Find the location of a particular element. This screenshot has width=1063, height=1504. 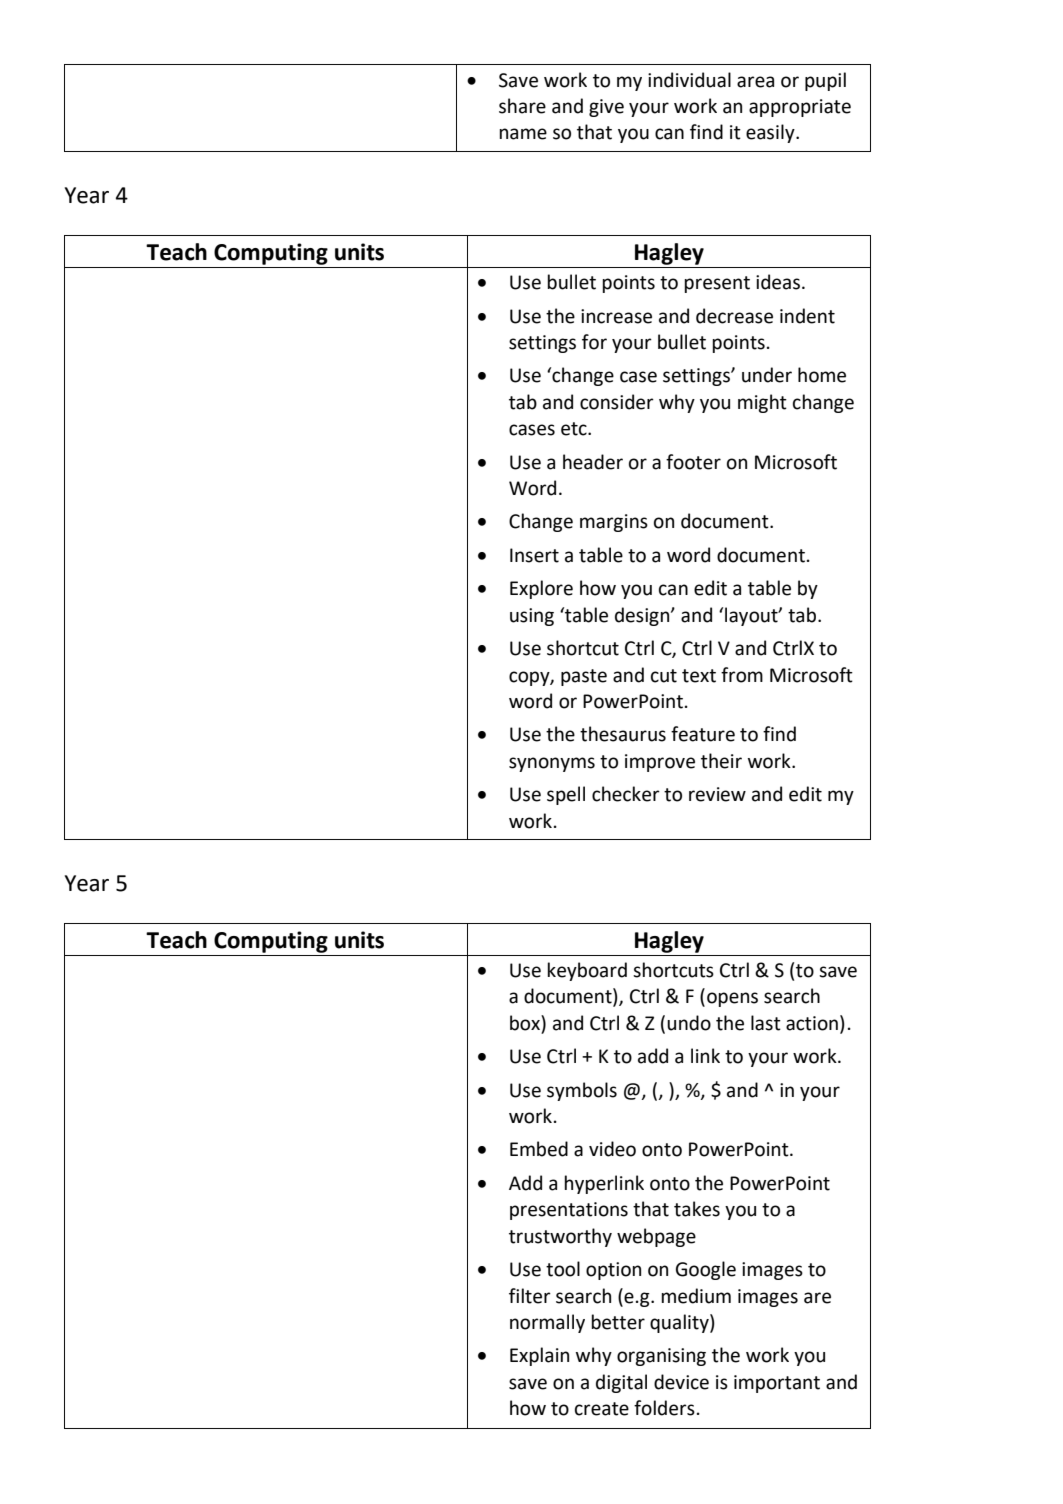

footer is located at coordinates (693, 462).
